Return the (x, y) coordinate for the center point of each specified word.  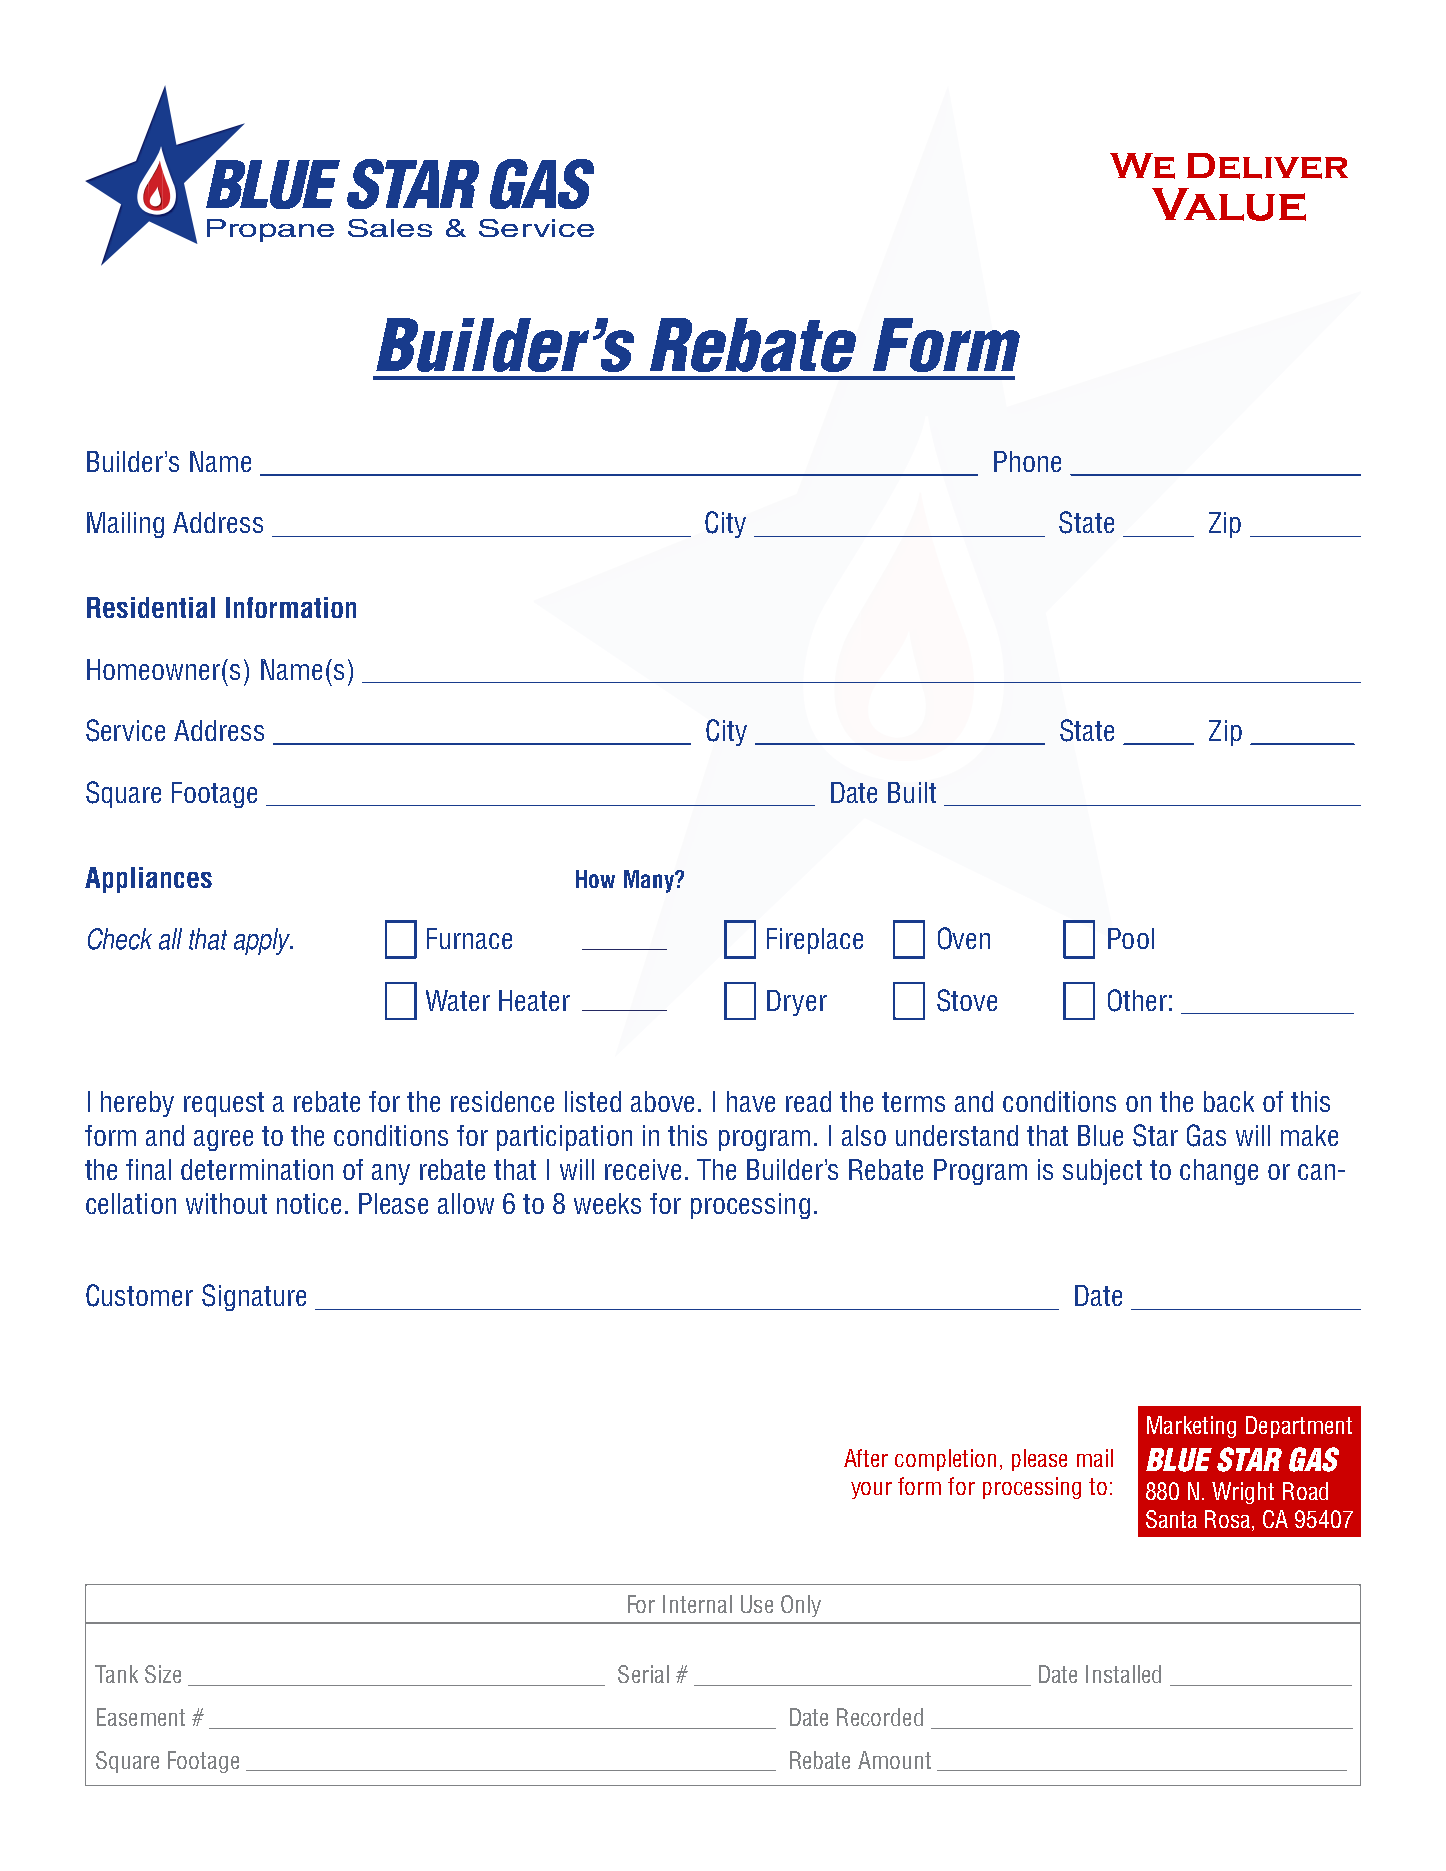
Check (120, 939)
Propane (270, 230)
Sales (390, 228)
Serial (643, 1674)
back (1229, 1101)
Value (1229, 204)
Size (163, 1674)
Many (650, 881)
